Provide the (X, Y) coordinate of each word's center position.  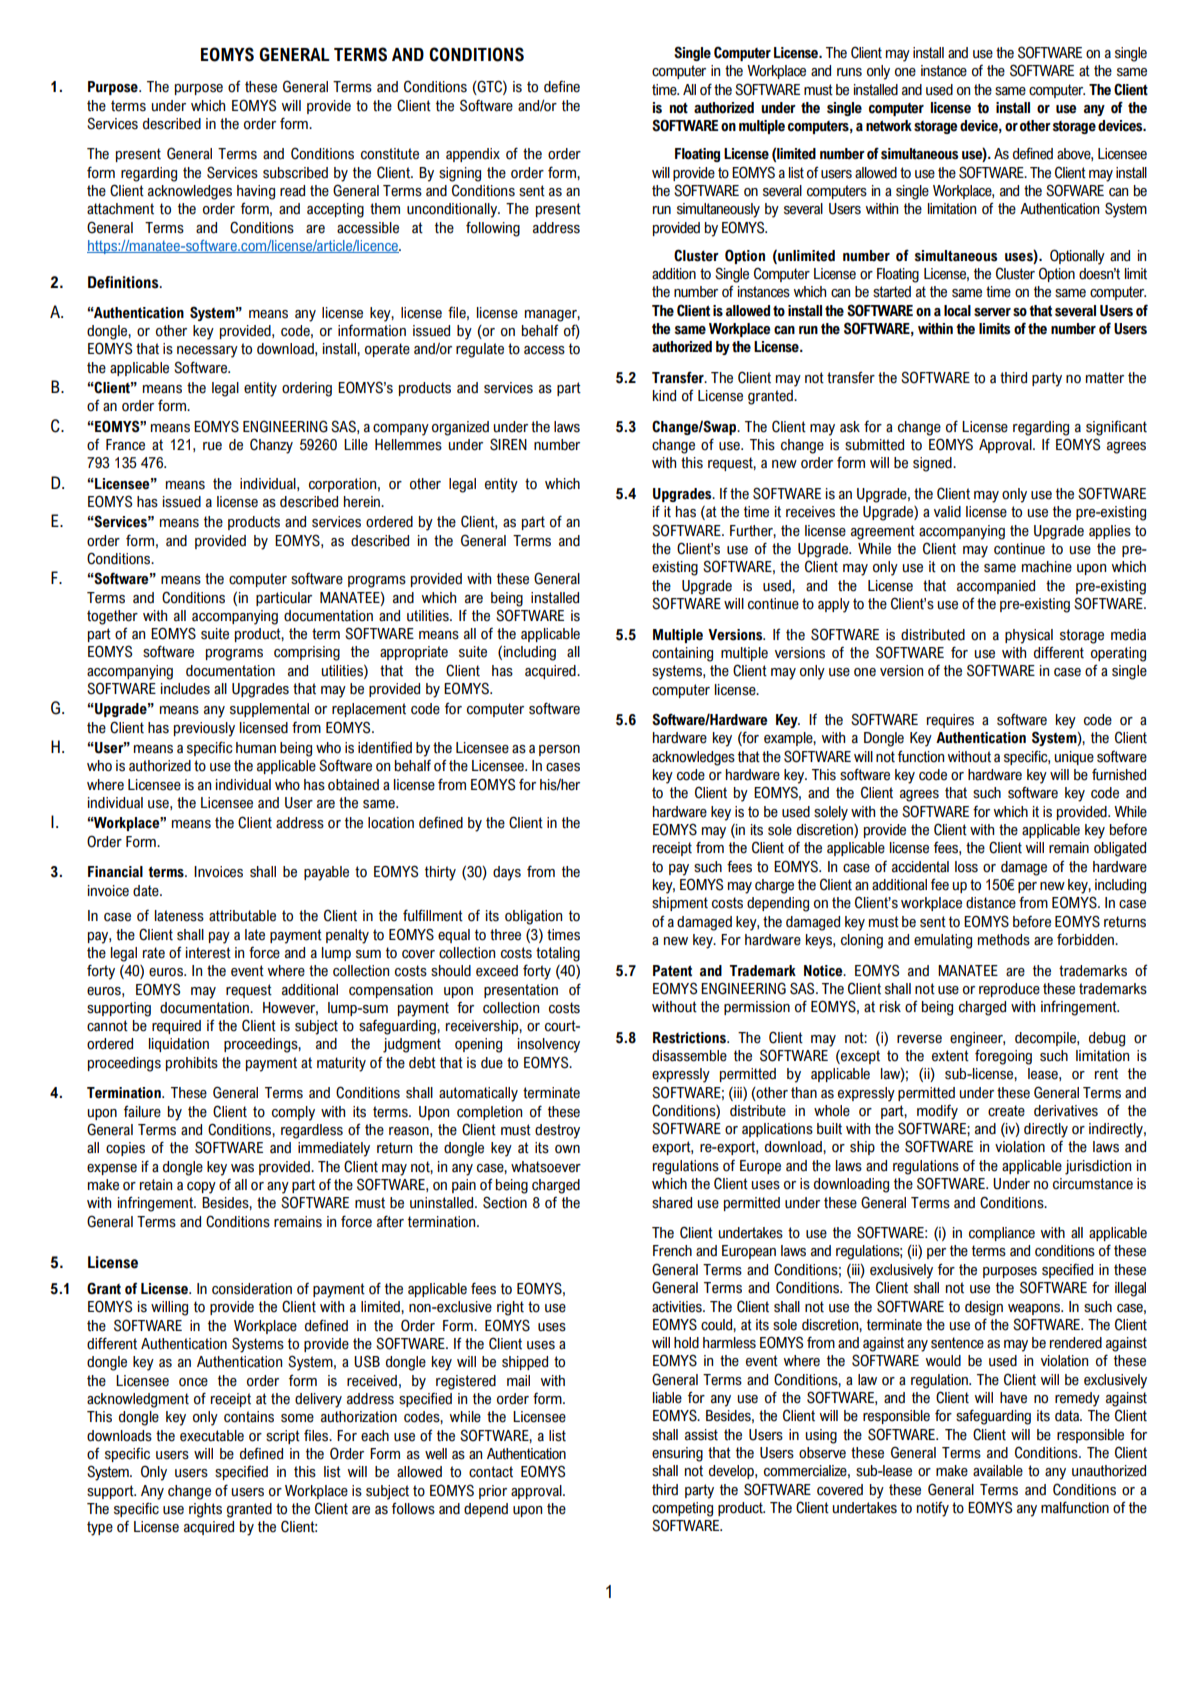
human (256, 748)
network (889, 126)
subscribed (295, 173)
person (559, 750)
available (998, 1471)
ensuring (677, 1454)
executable (212, 1436)
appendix (473, 155)
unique (1074, 758)
